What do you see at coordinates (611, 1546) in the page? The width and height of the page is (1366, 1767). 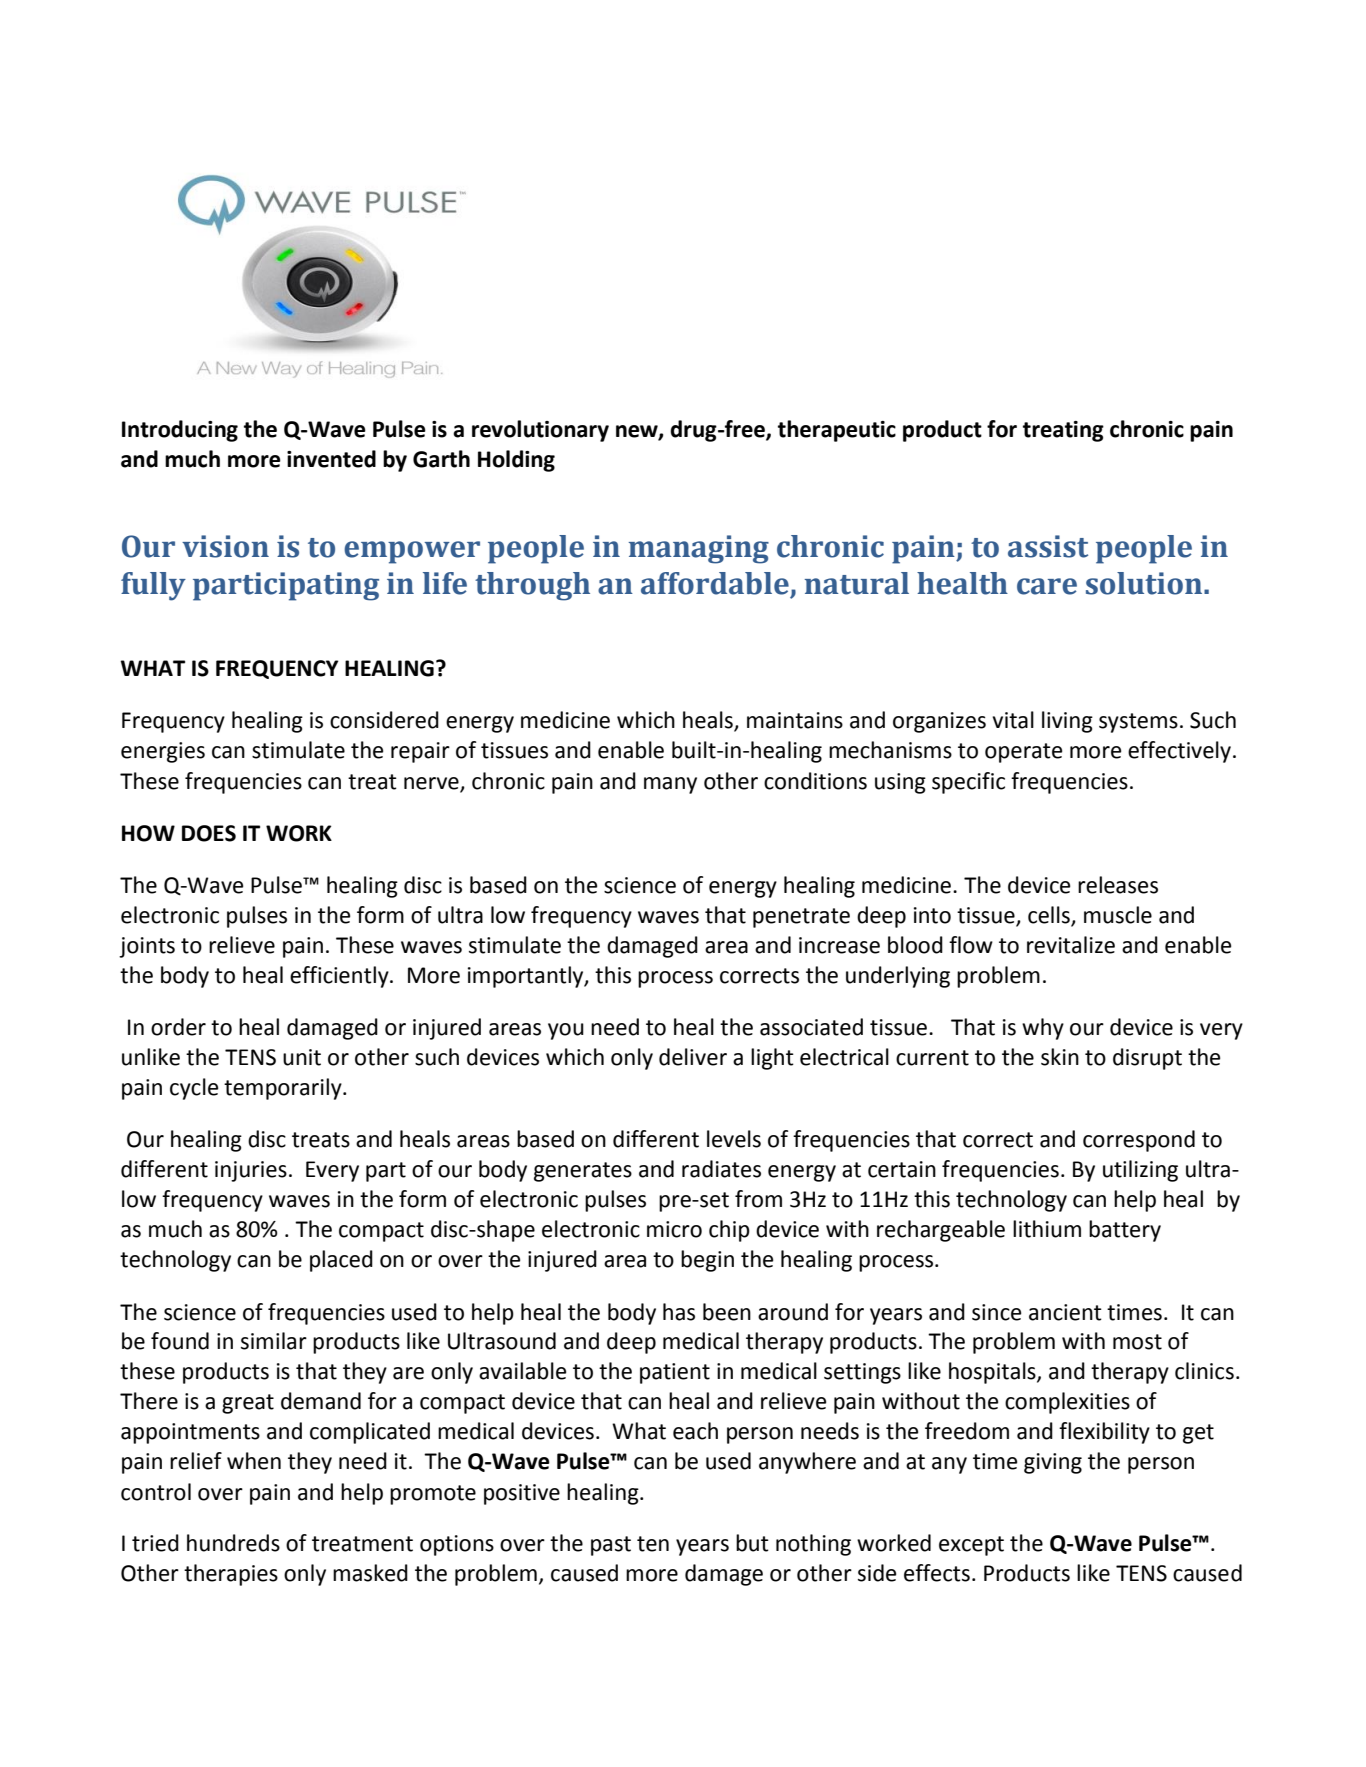 I see `past` at bounding box center [611, 1546].
